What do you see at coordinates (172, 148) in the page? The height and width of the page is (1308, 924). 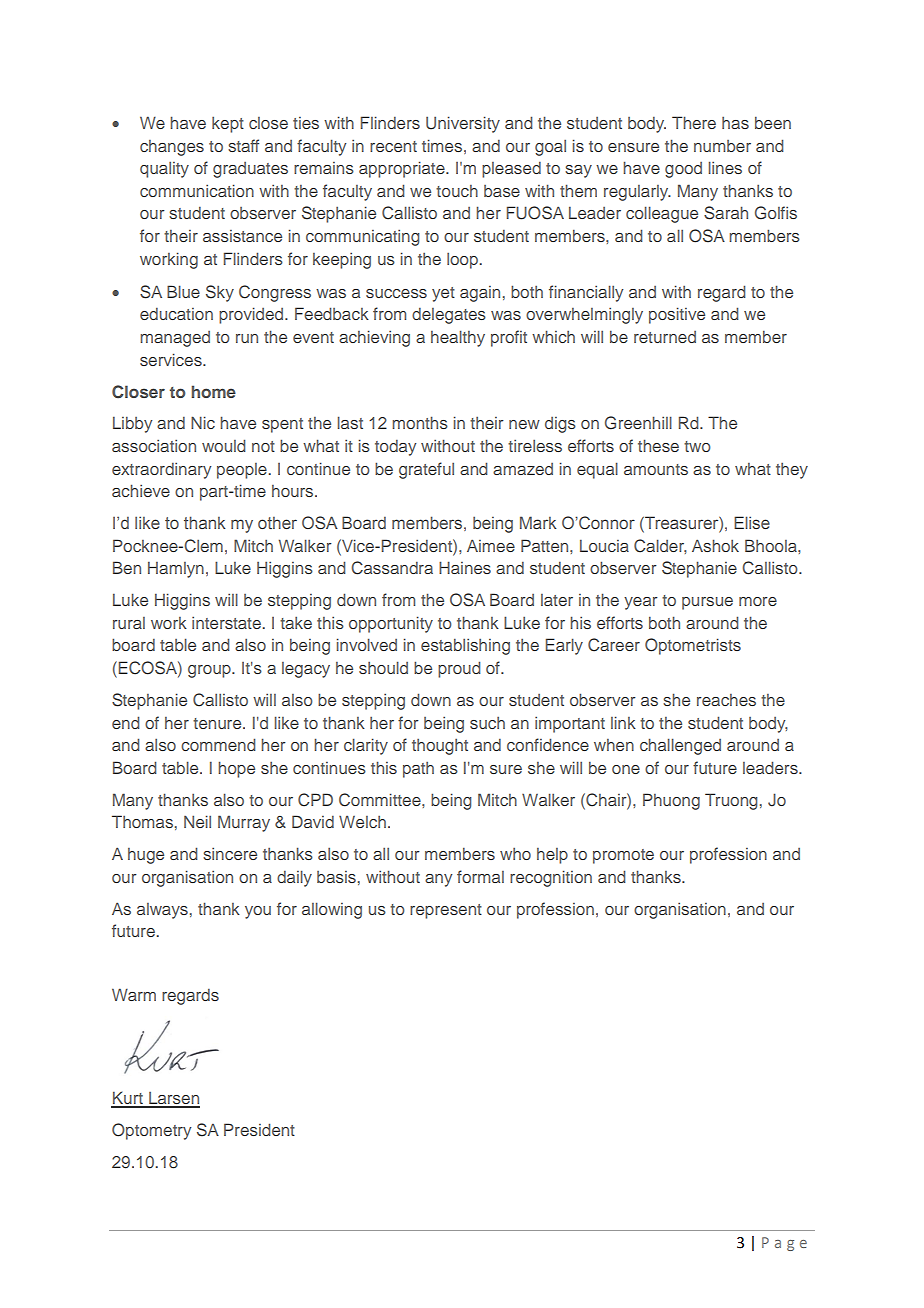 I see `changes` at bounding box center [172, 148].
